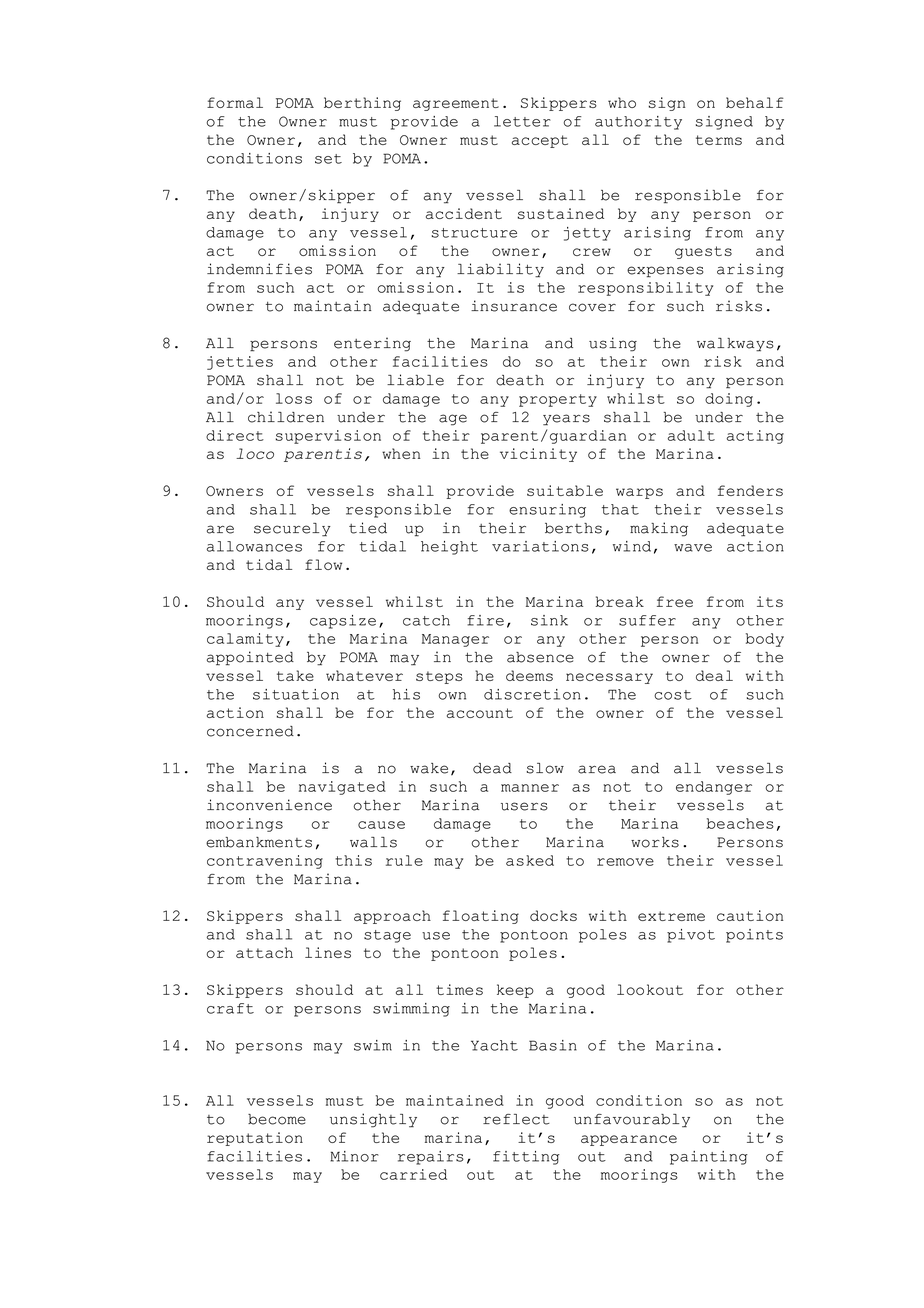 The image size is (924, 1308). What do you see at coordinates (485, 620) in the image?
I see `fire` at bounding box center [485, 620].
